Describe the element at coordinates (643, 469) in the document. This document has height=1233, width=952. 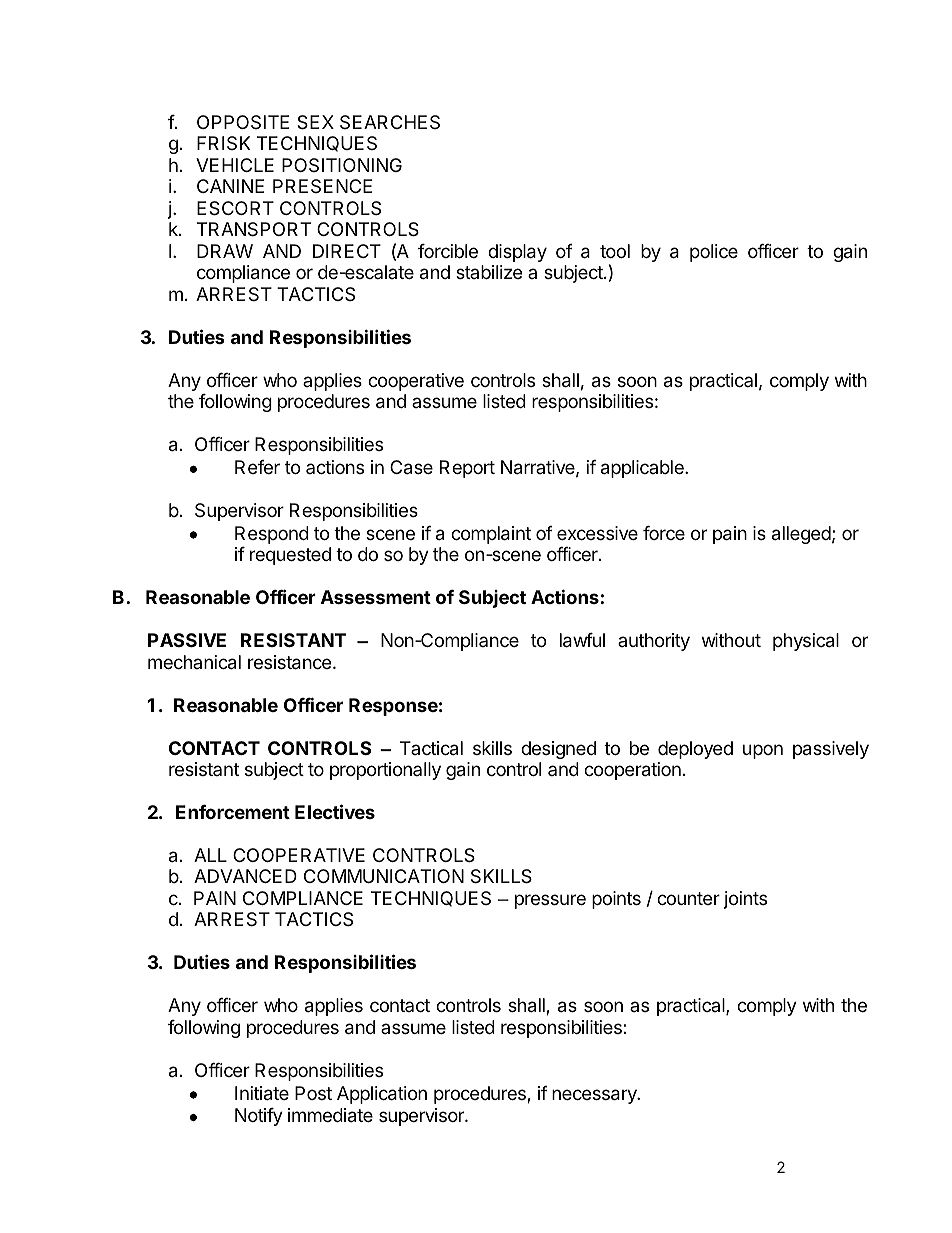
I see `applicable` at that location.
